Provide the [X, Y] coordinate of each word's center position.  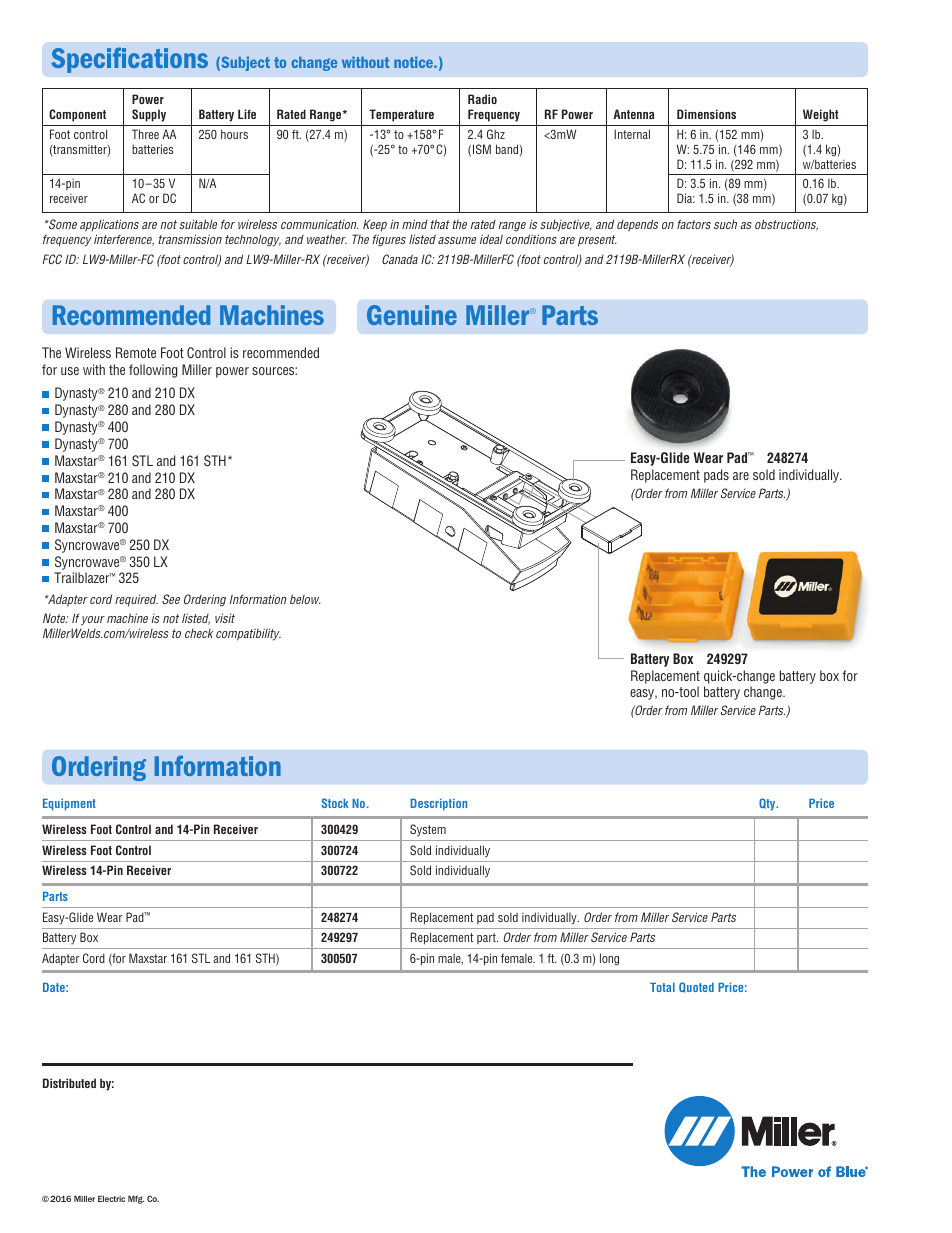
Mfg [136, 1199]
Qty [768, 804]
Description [438, 804]
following [153, 371]
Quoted [696, 987]
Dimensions [706, 114]
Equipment [69, 804]
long [609, 959]
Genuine [412, 315]
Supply [149, 115]
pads [716, 476]
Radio [482, 99]
